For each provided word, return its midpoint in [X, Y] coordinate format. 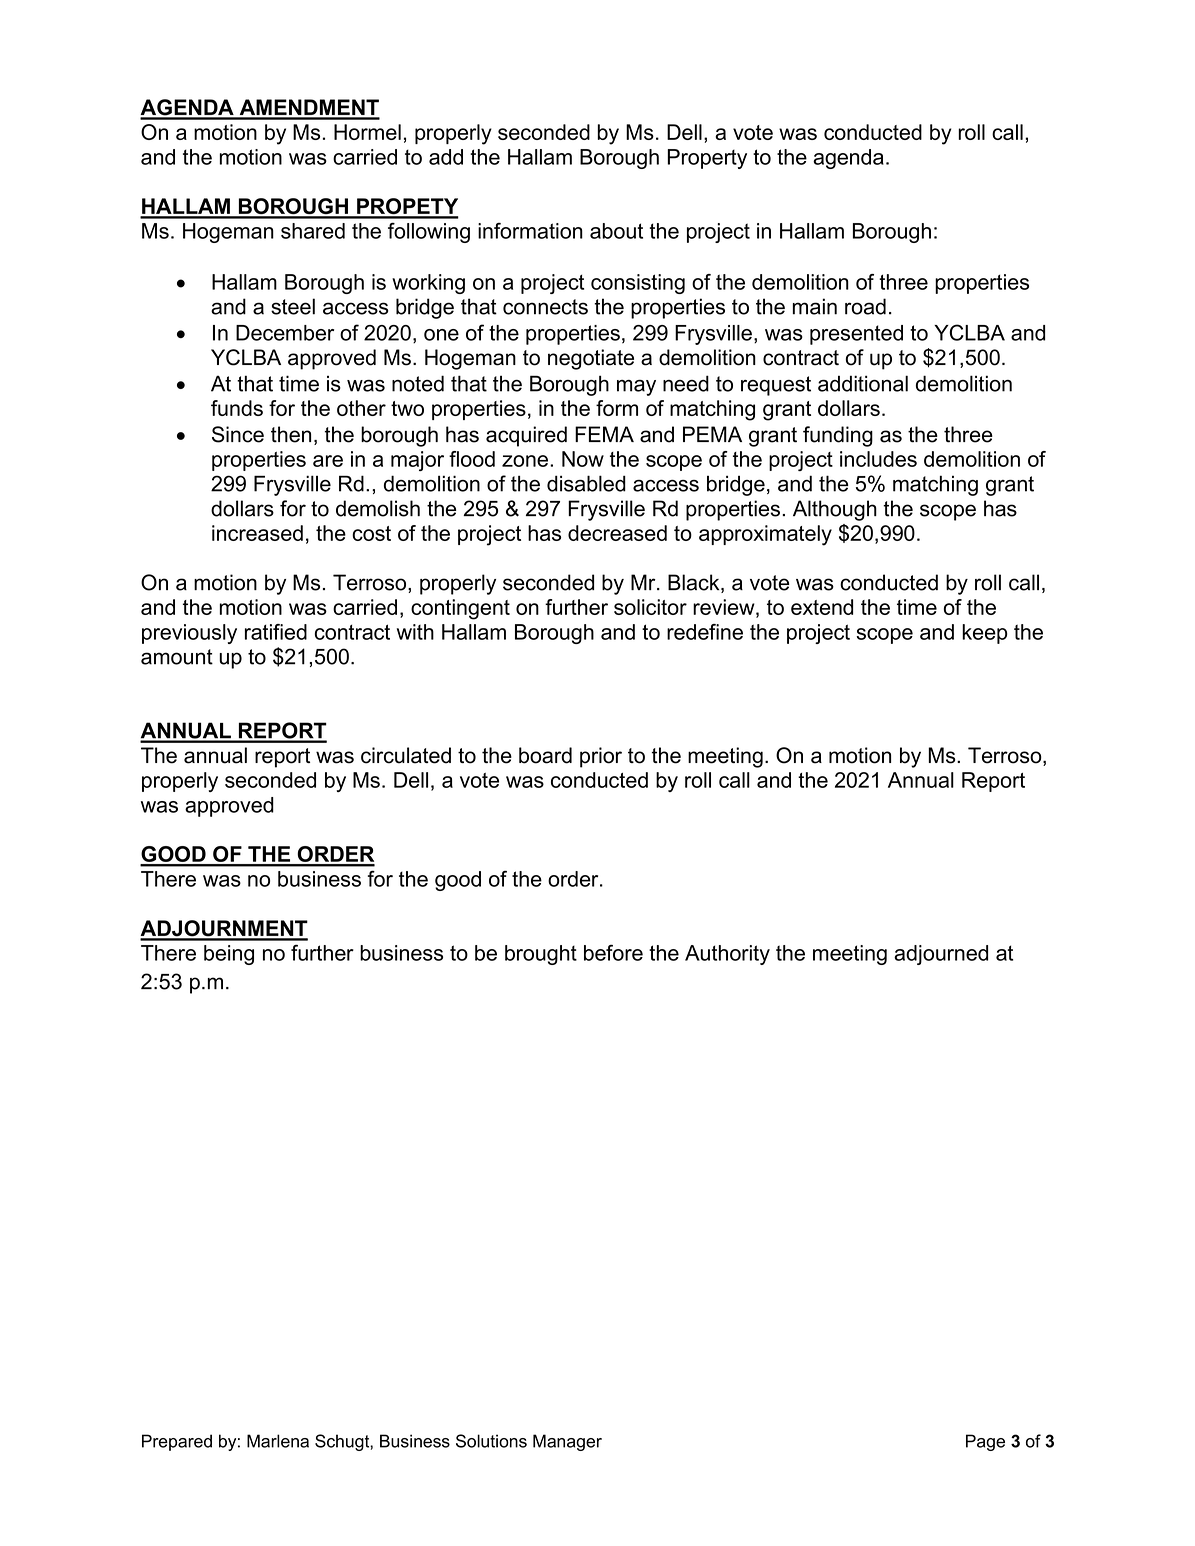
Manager [567, 1442]
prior [601, 757]
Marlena [278, 1441]
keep [984, 634]
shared [313, 231]
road [865, 306]
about [616, 231]
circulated [406, 755]
